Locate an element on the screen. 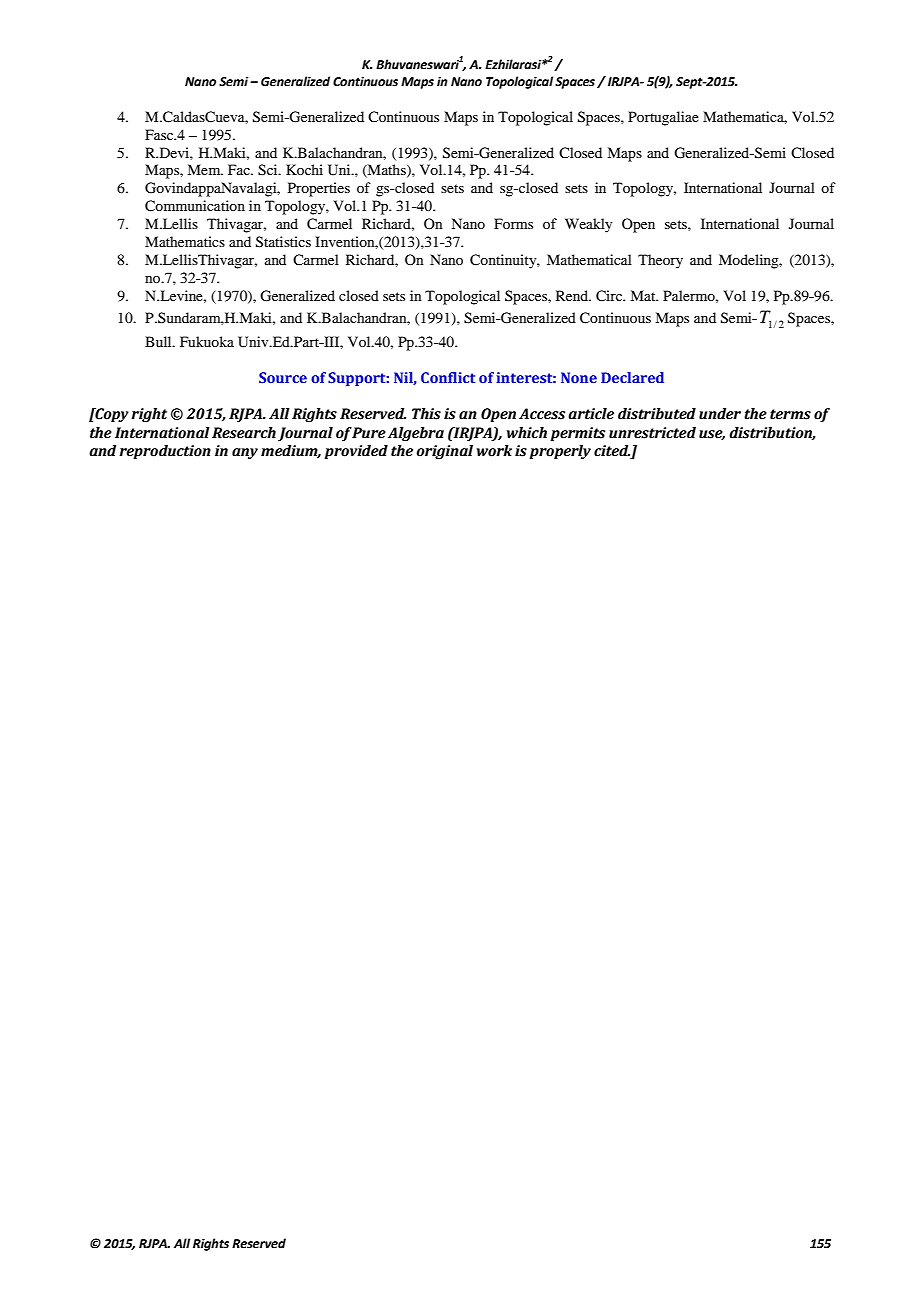 The image size is (924, 1308). Fukuoka is located at coordinates (207, 341).
